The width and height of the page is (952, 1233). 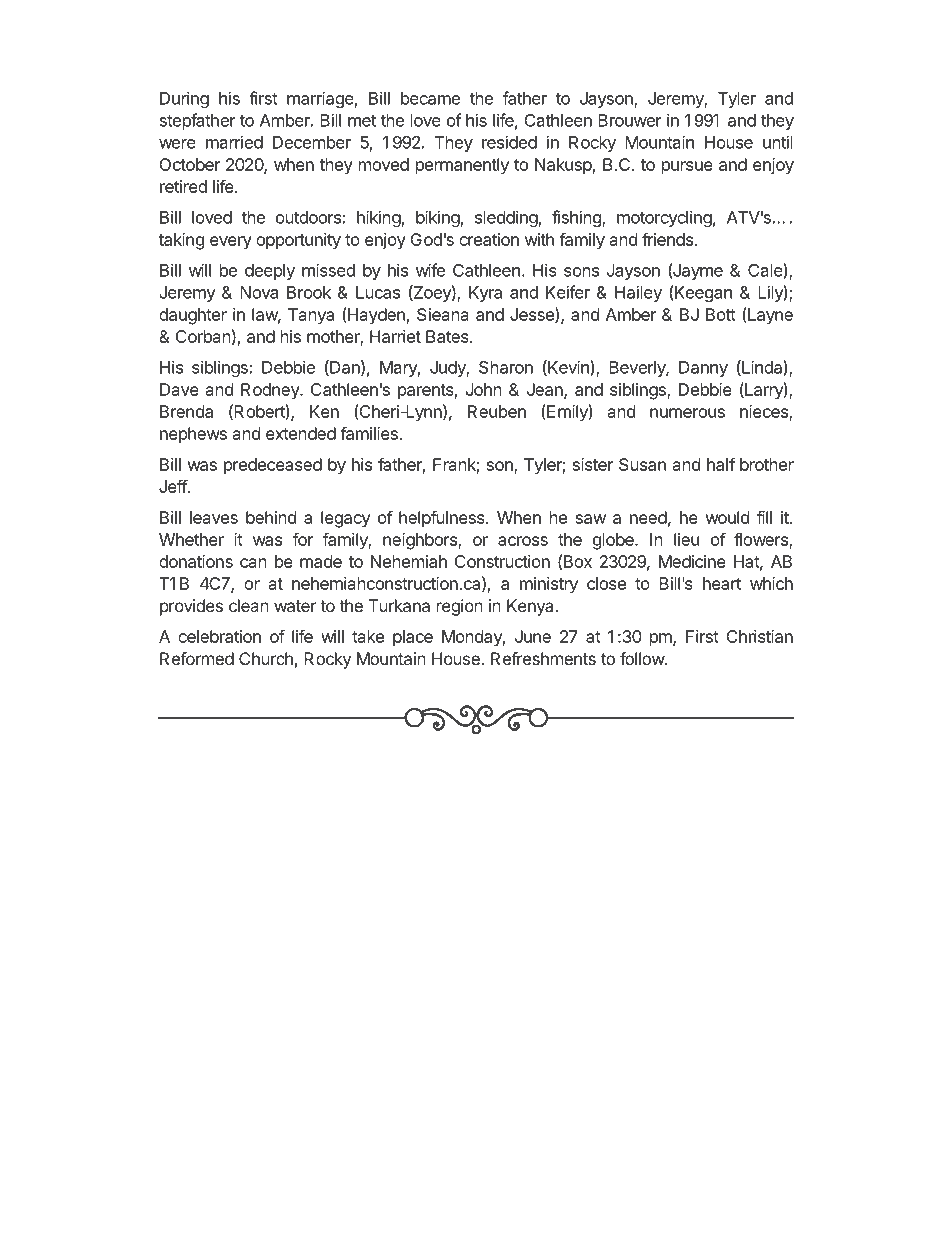 I want to click on married, so click(x=234, y=142).
